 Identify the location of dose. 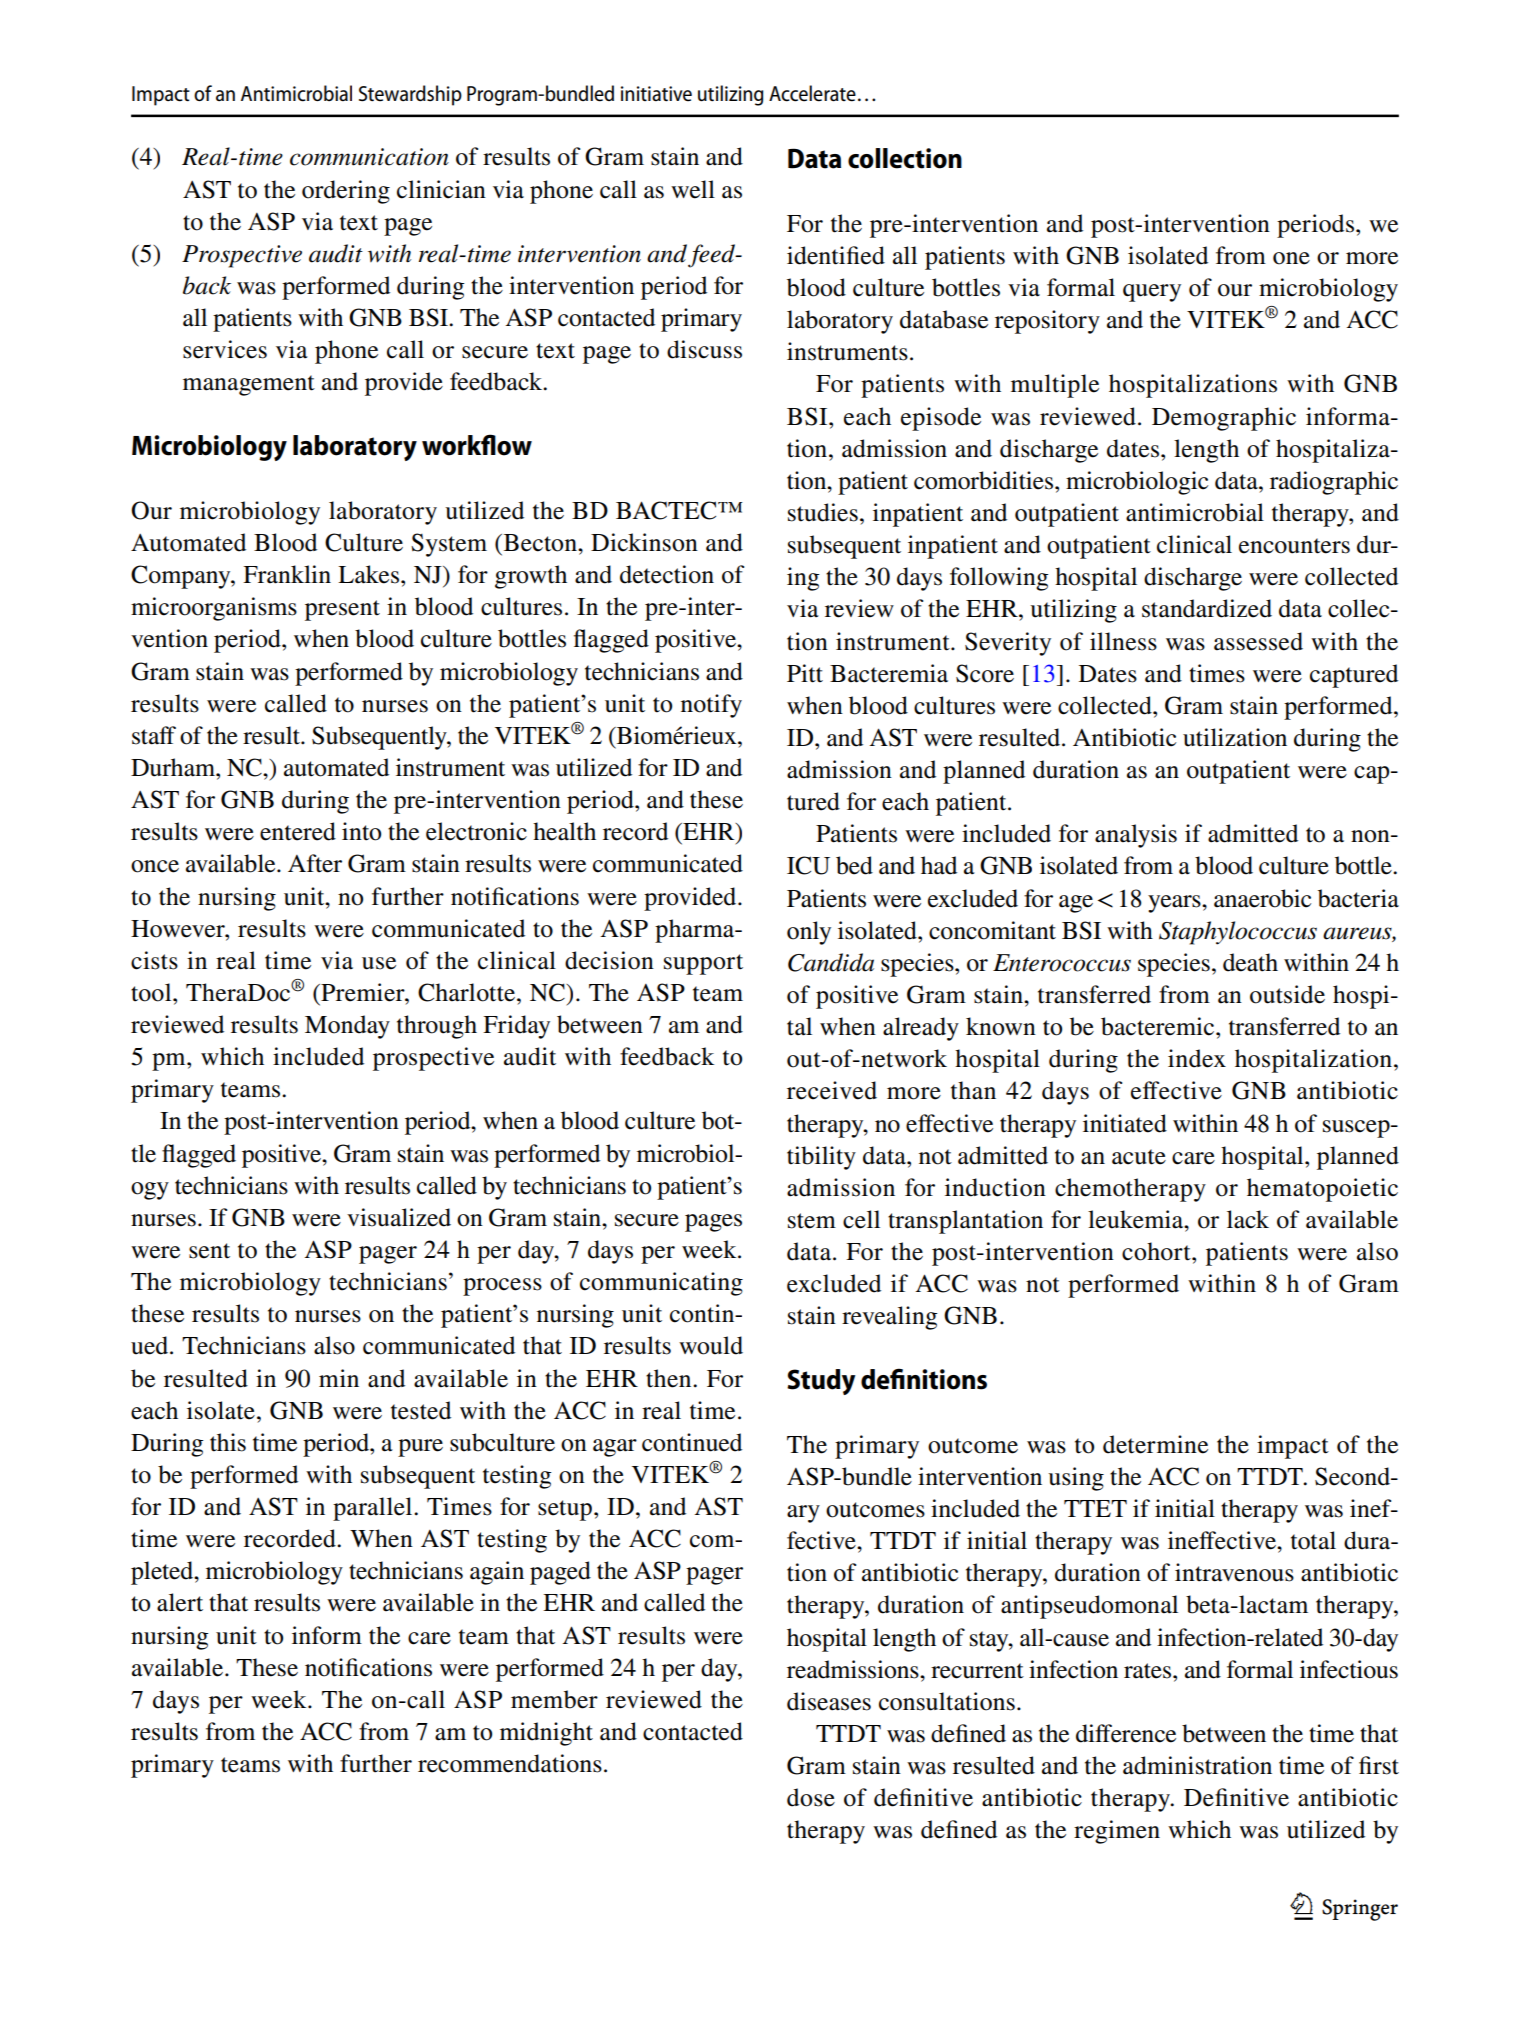
(811, 1797).
